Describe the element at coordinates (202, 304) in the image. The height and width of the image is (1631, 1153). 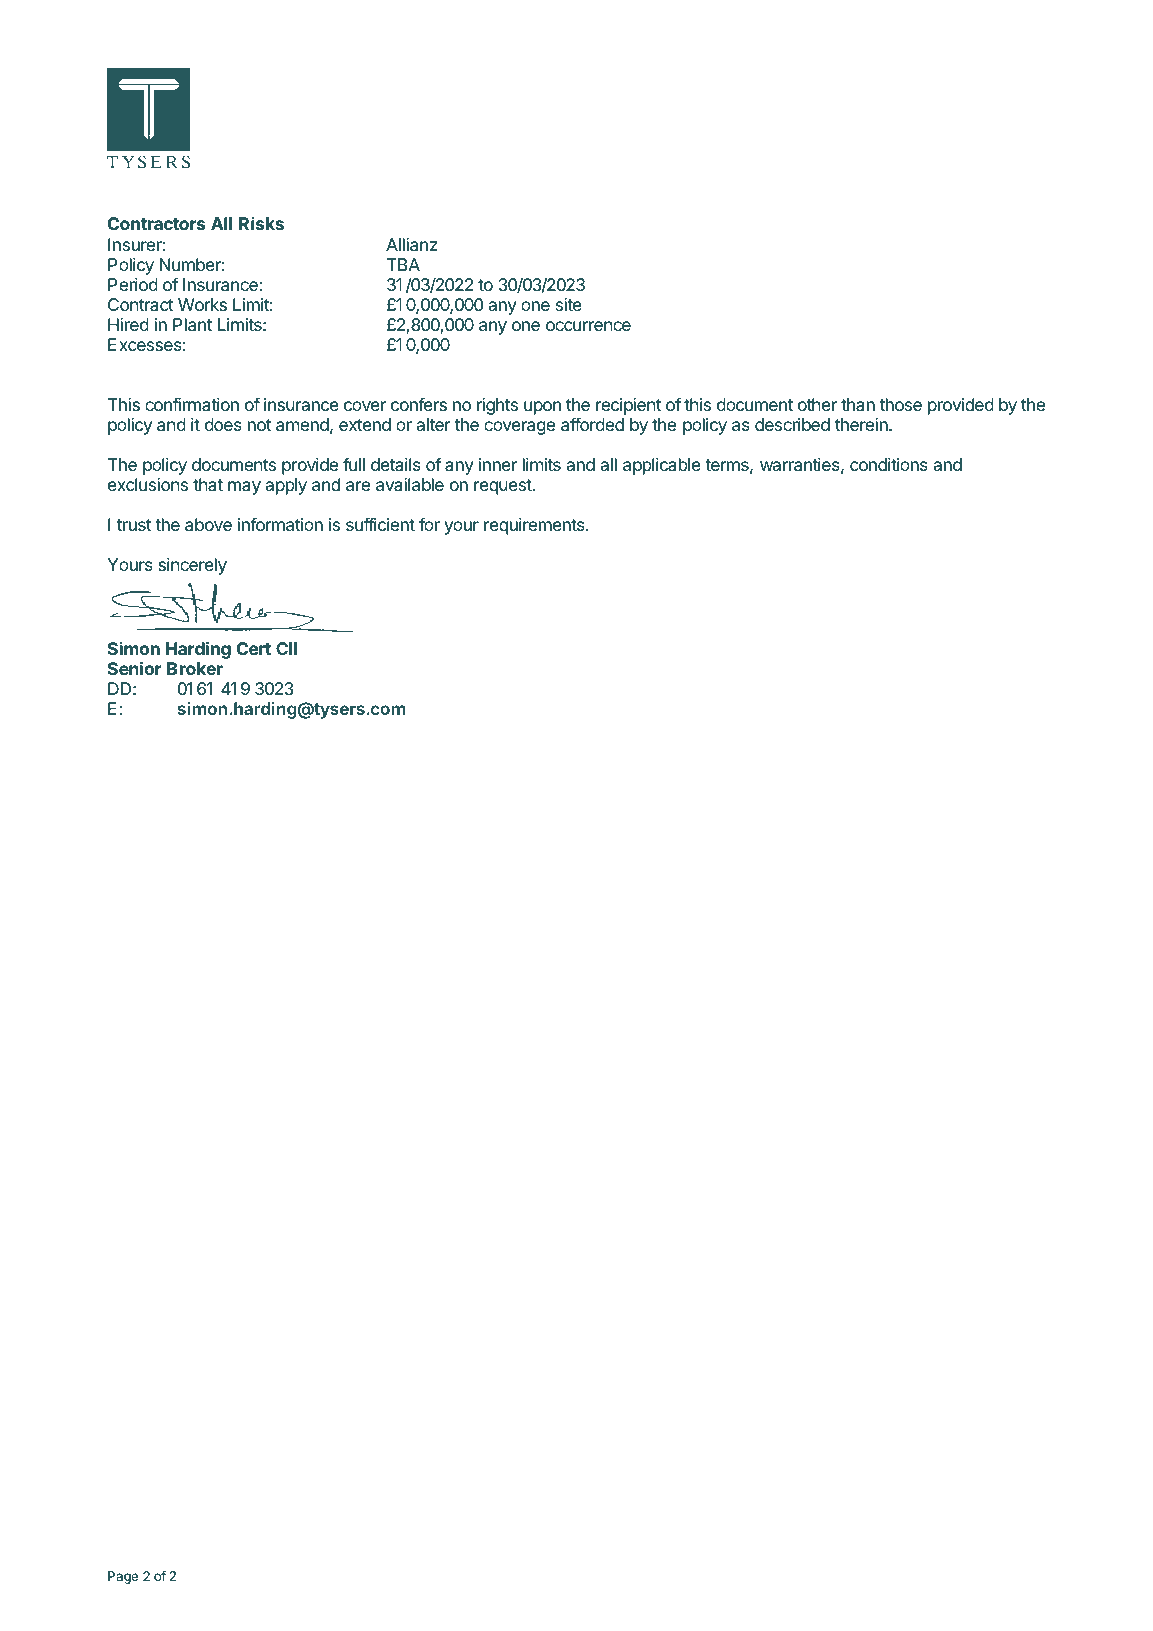
I see `Works` at that location.
